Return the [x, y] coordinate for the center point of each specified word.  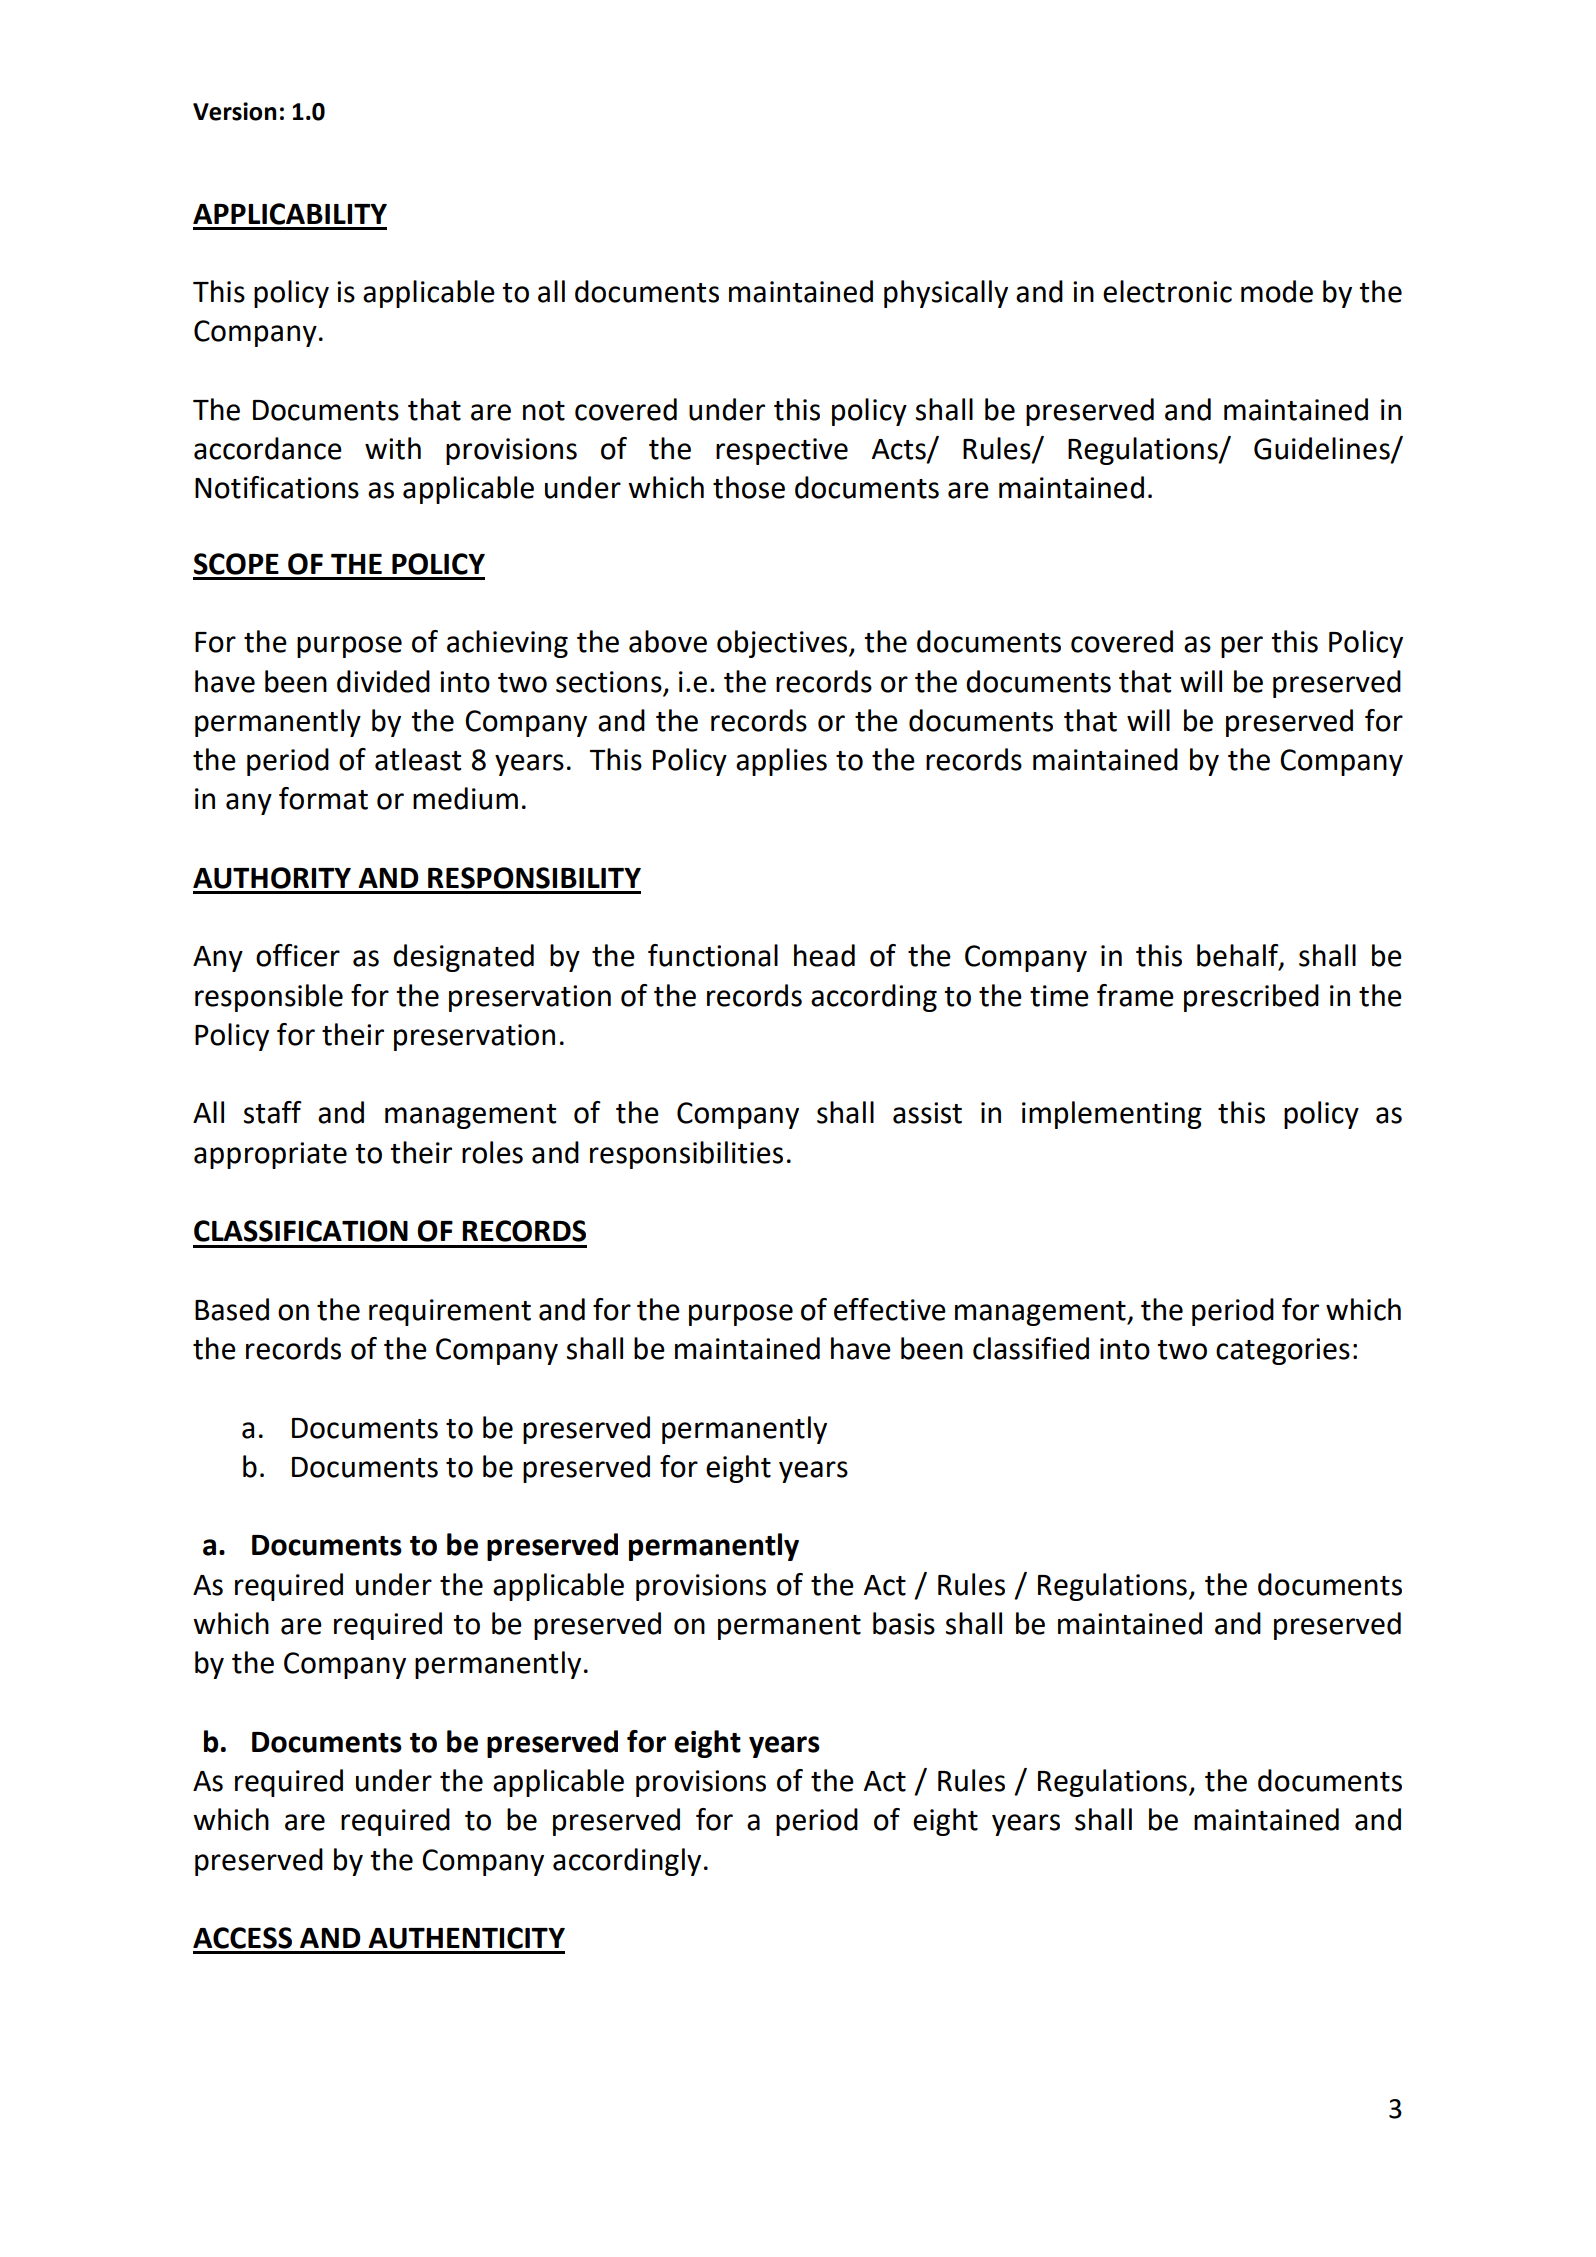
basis [904, 1623]
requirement [450, 1312]
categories [1283, 1351]
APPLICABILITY [290, 214]
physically [946, 294]
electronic [1167, 291]
